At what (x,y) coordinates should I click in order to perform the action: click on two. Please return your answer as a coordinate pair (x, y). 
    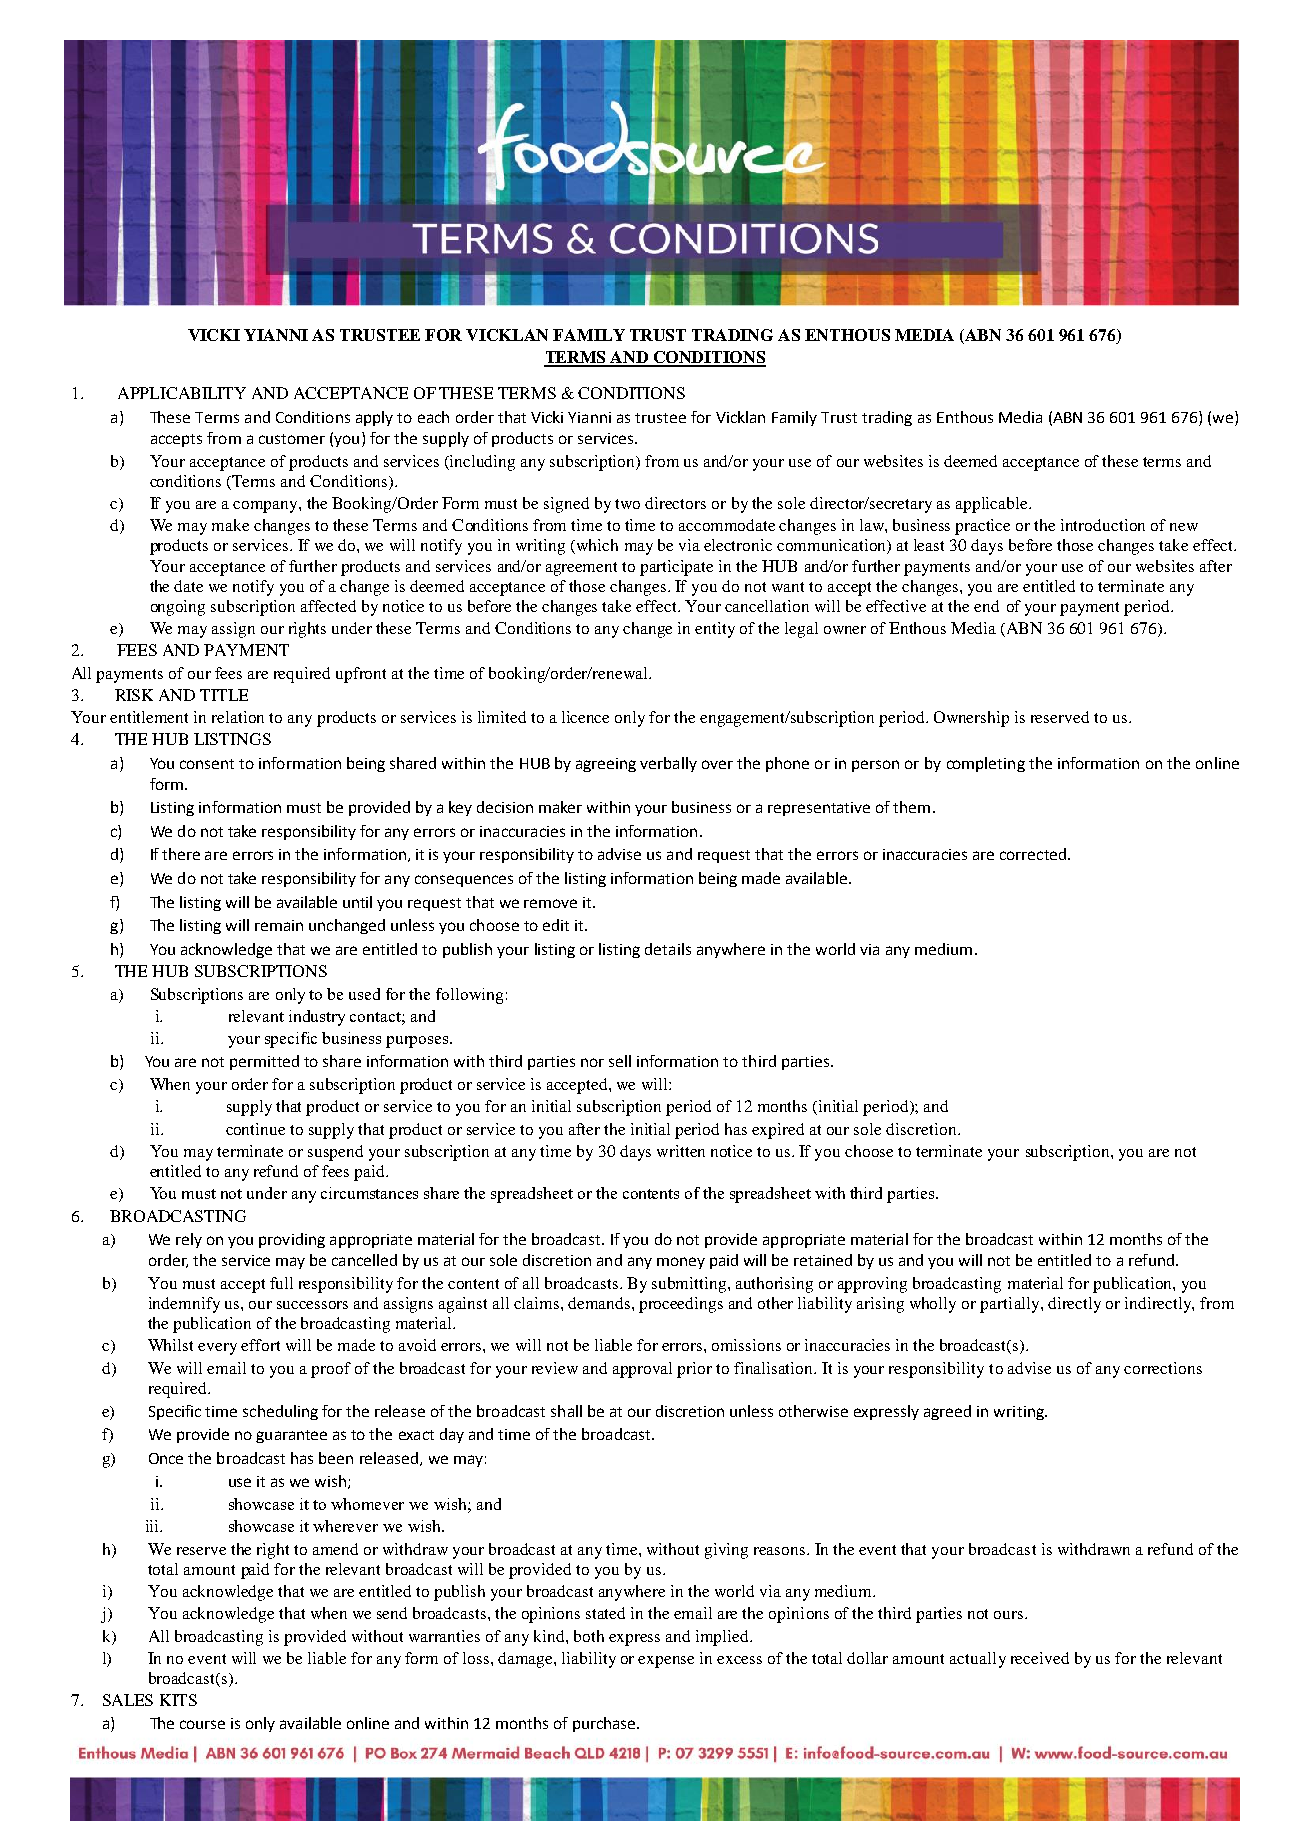
    Looking at the image, I should click on (627, 504).
